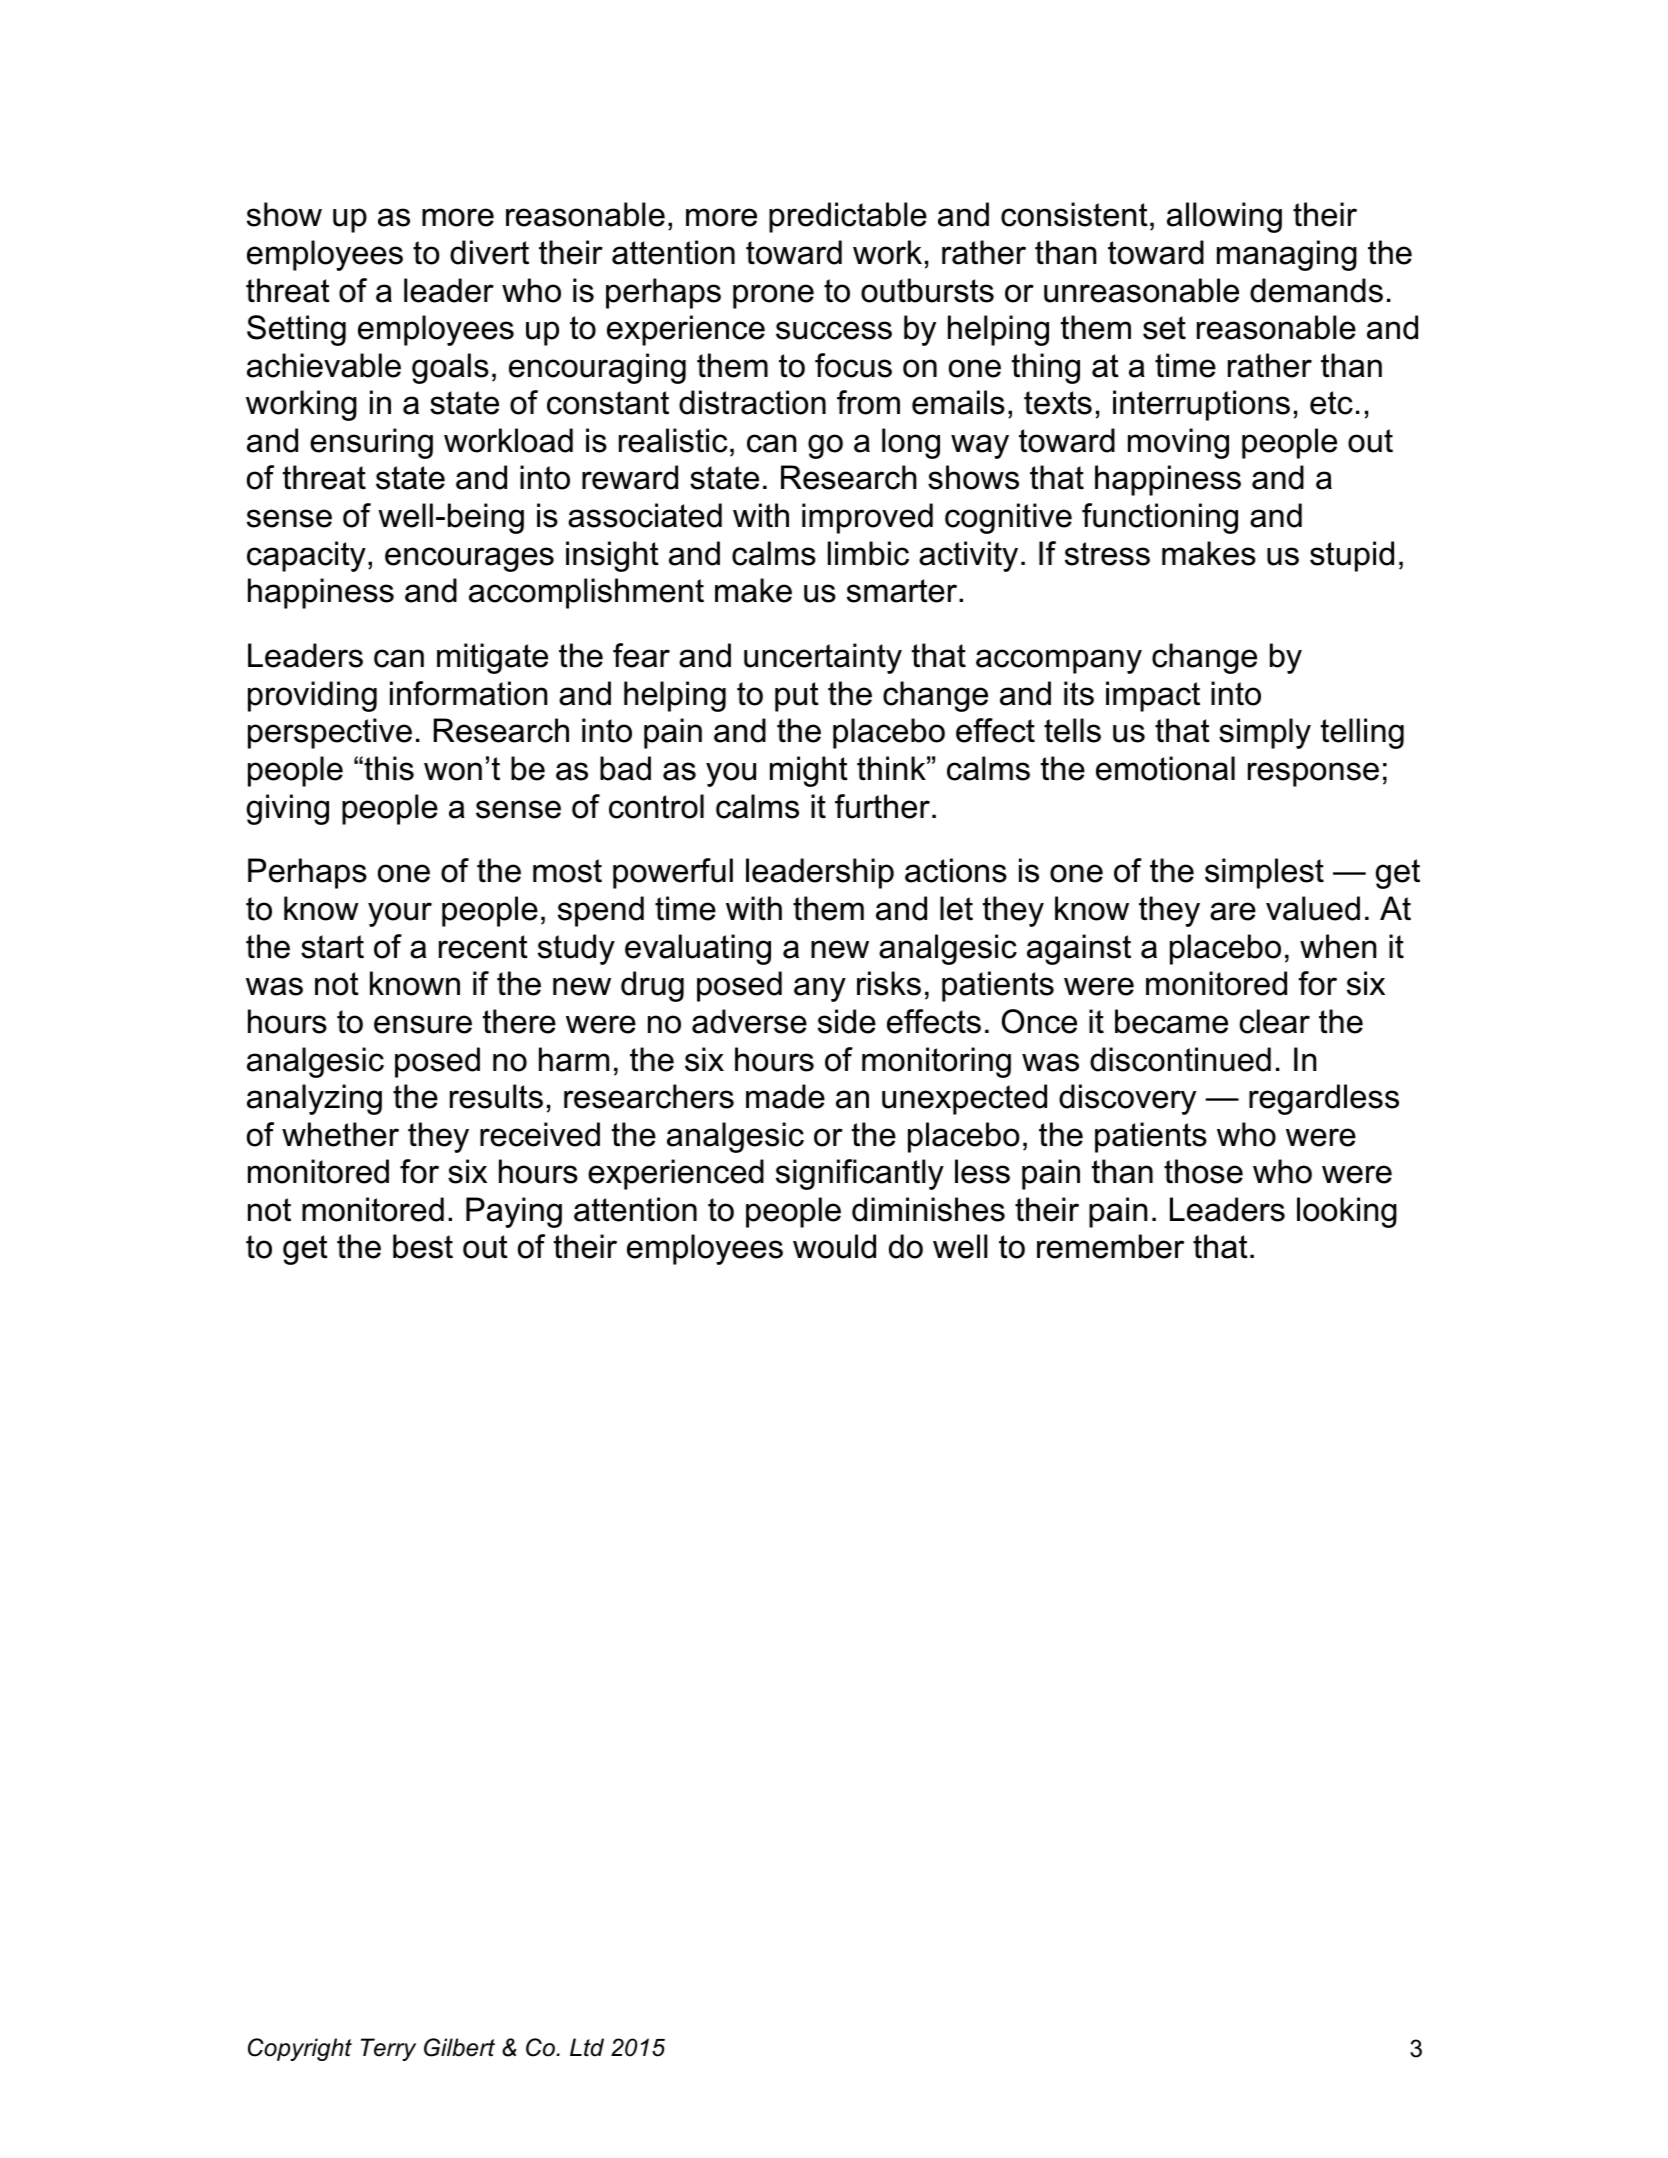  Describe the element at coordinates (1203, 1171) in the document. I see `those` at that location.
